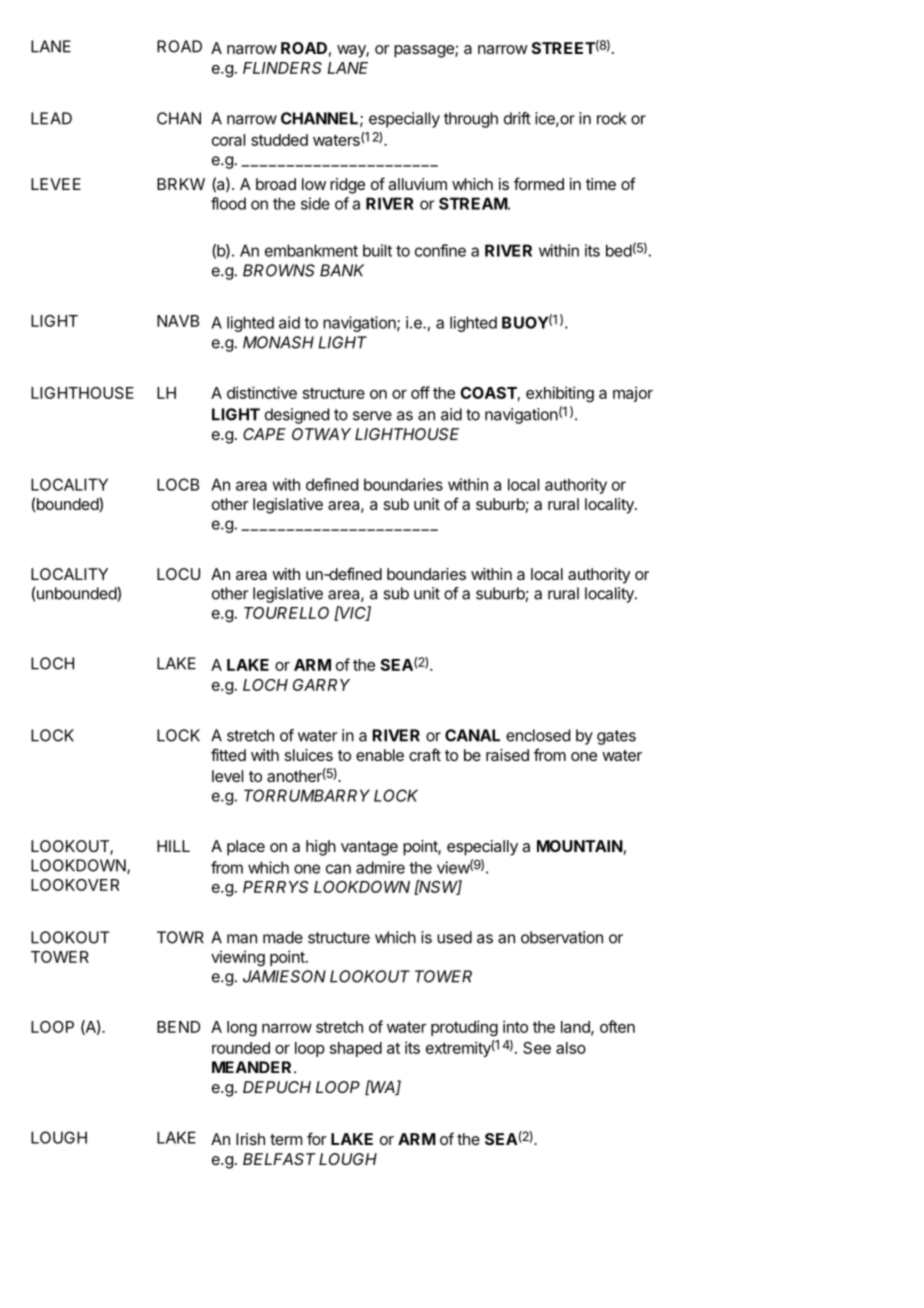  What do you see at coordinates (538, 735) in the screenshot?
I see `enclosed` at bounding box center [538, 735].
